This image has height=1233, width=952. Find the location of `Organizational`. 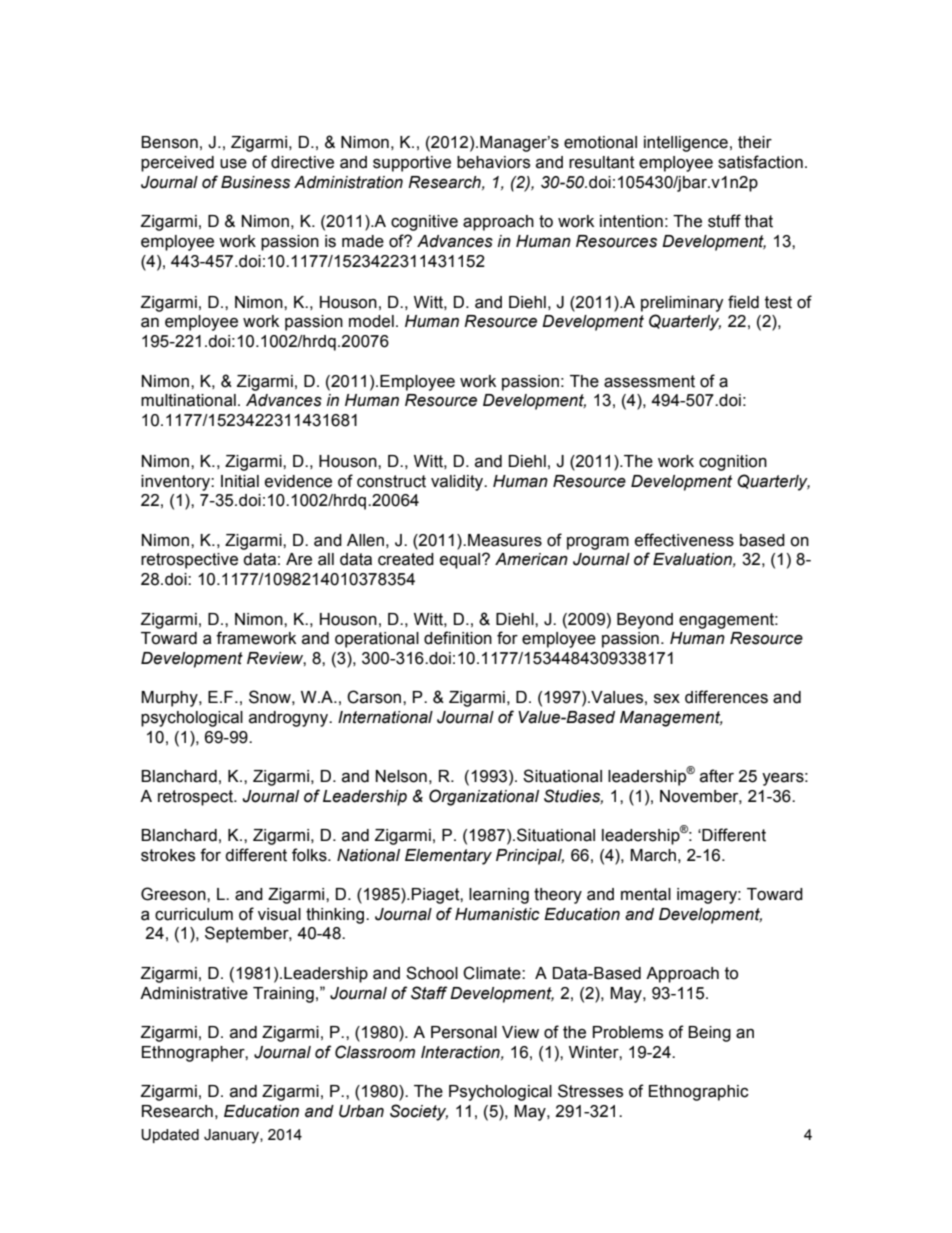

Organizational is located at coordinates (484, 797).
